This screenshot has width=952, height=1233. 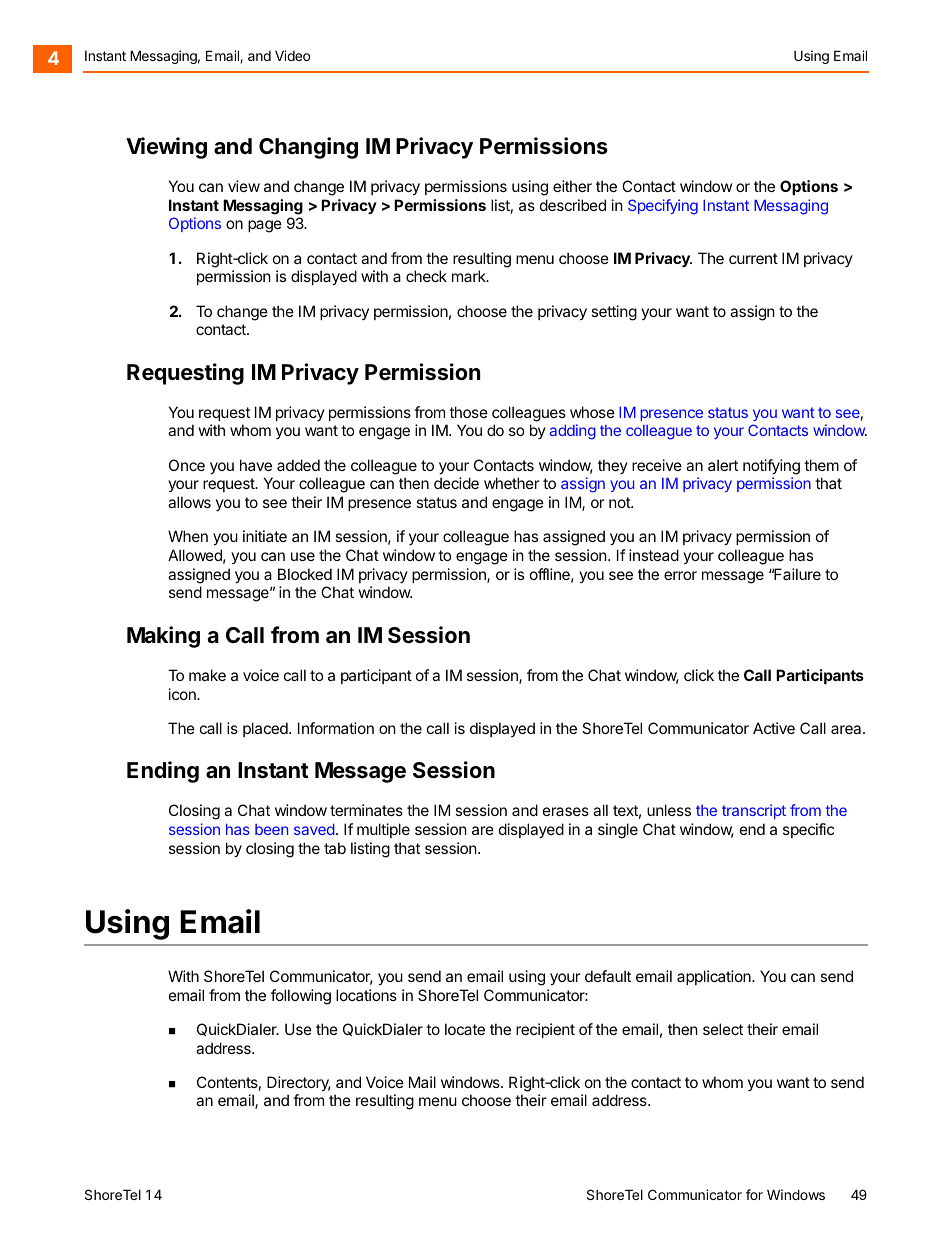 I want to click on Active, so click(x=774, y=728).
